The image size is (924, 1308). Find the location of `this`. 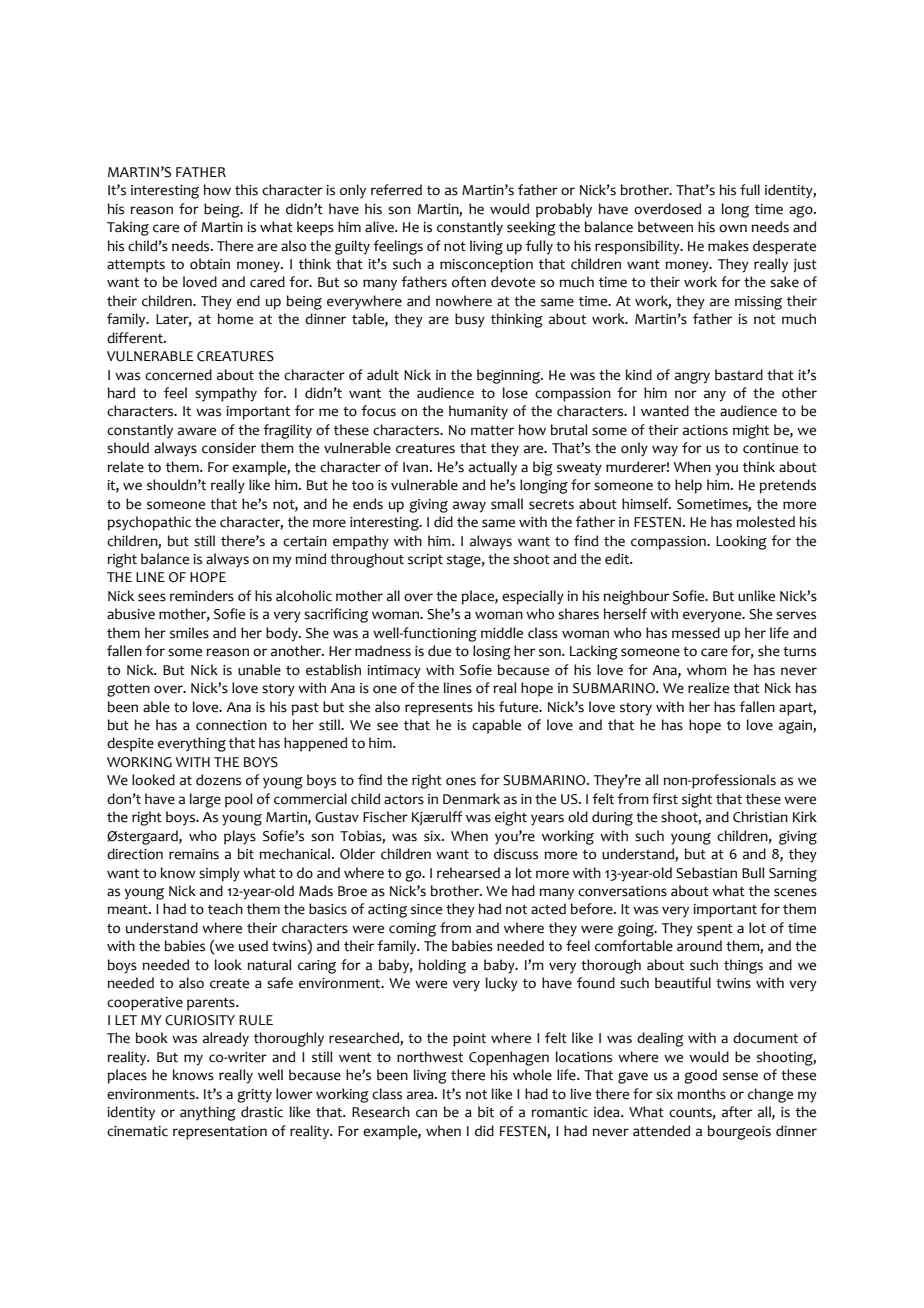

this is located at coordinates (246, 190).
